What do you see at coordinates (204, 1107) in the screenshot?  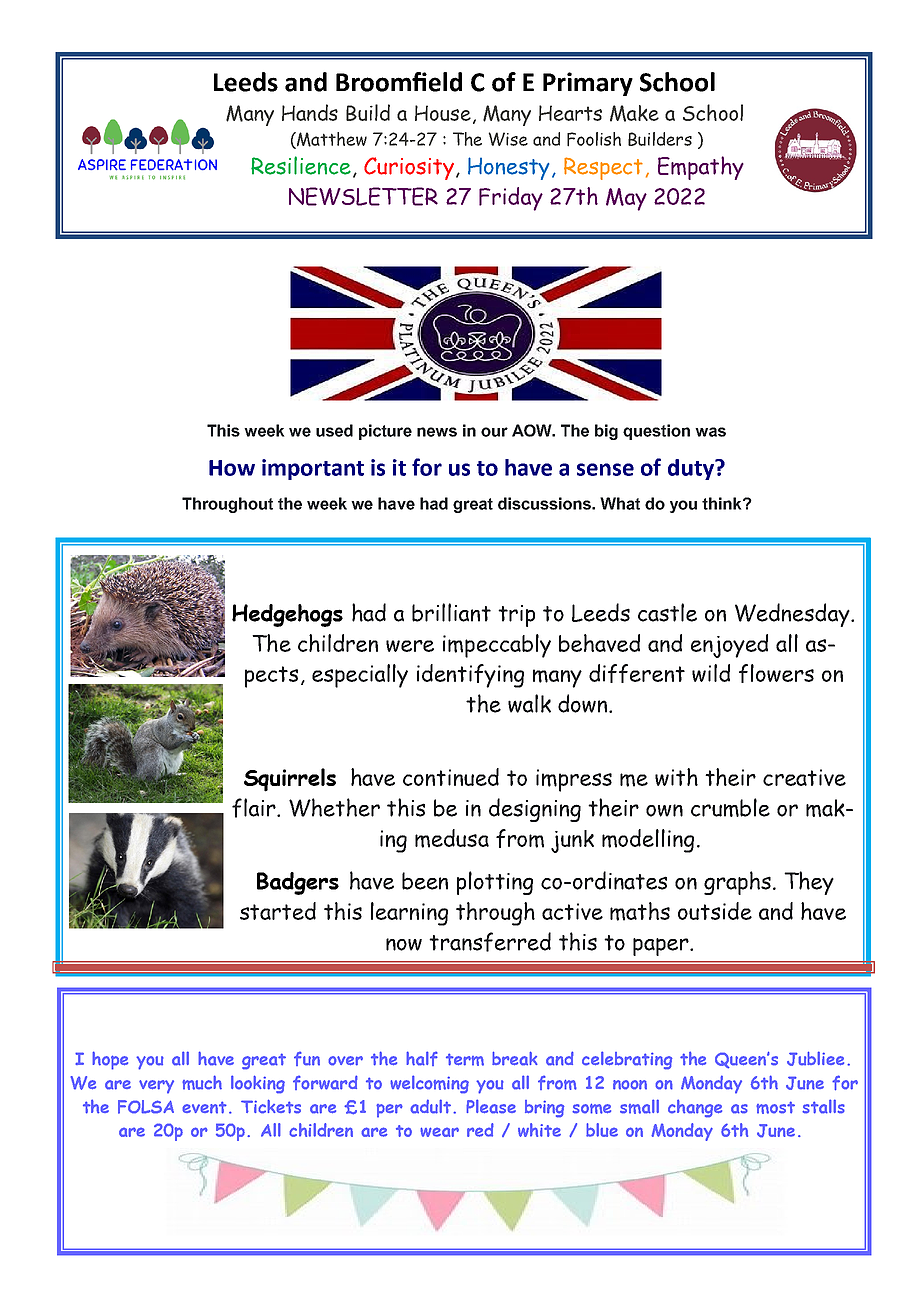 I see `event` at bounding box center [204, 1107].
